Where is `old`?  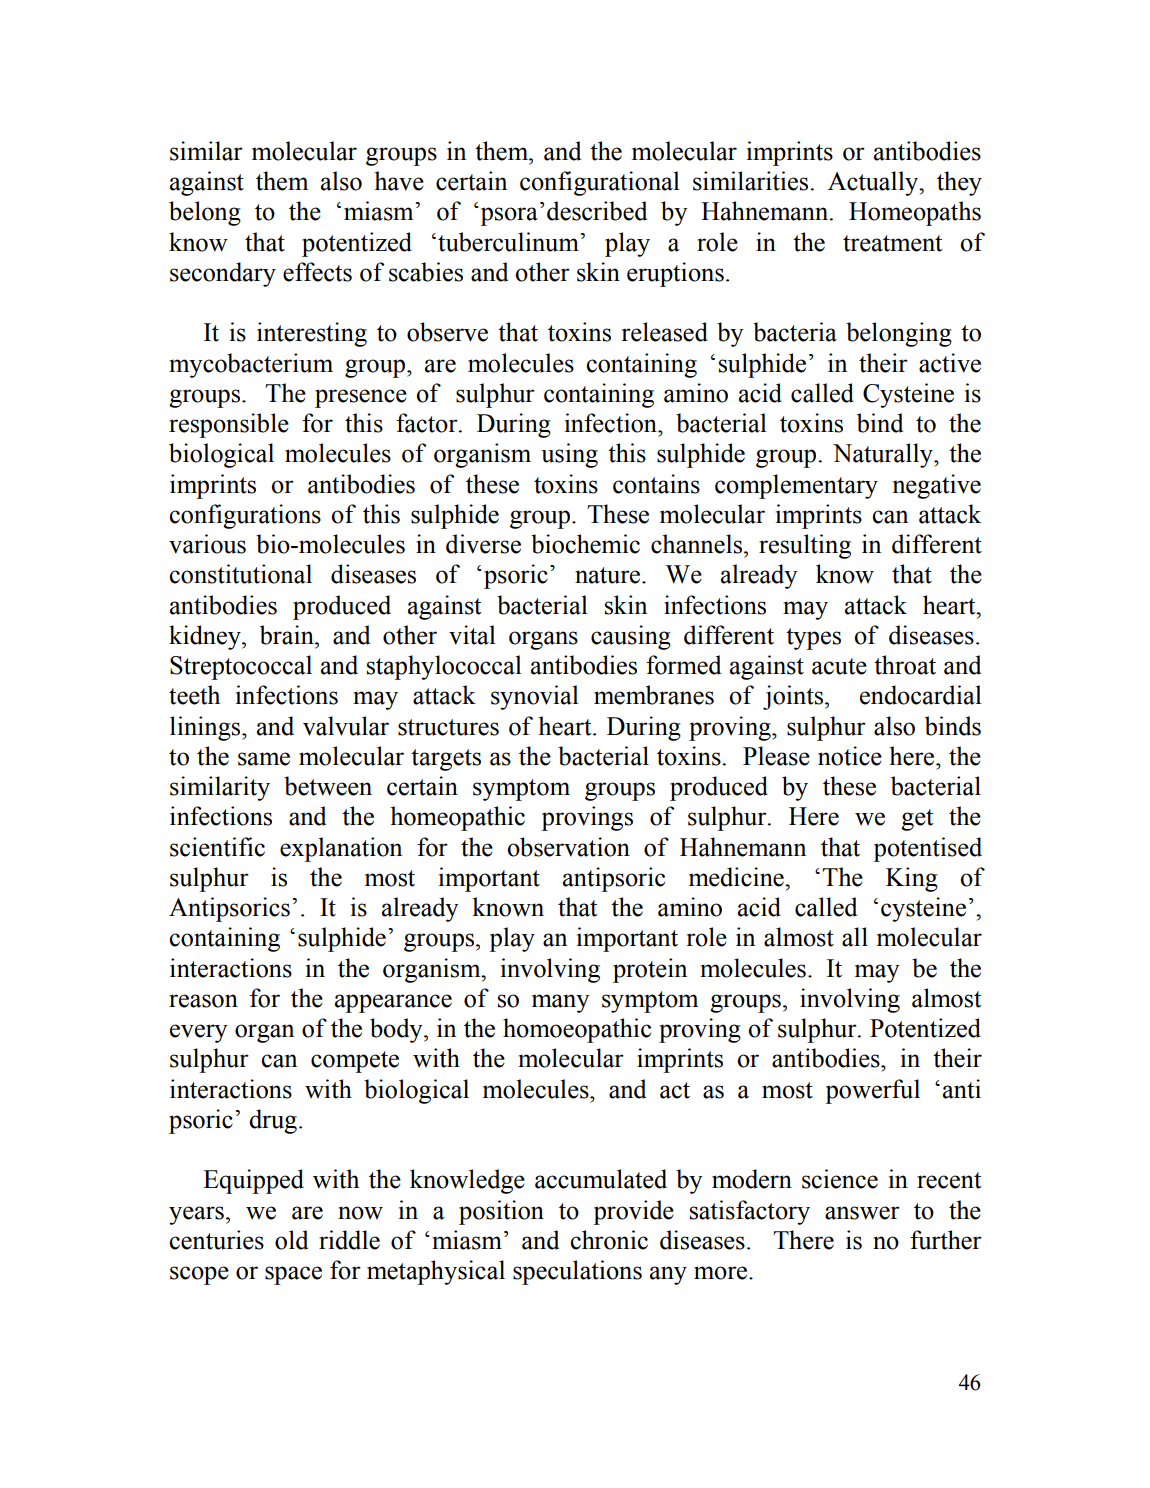
old is located at coordinates (291, 1240).
